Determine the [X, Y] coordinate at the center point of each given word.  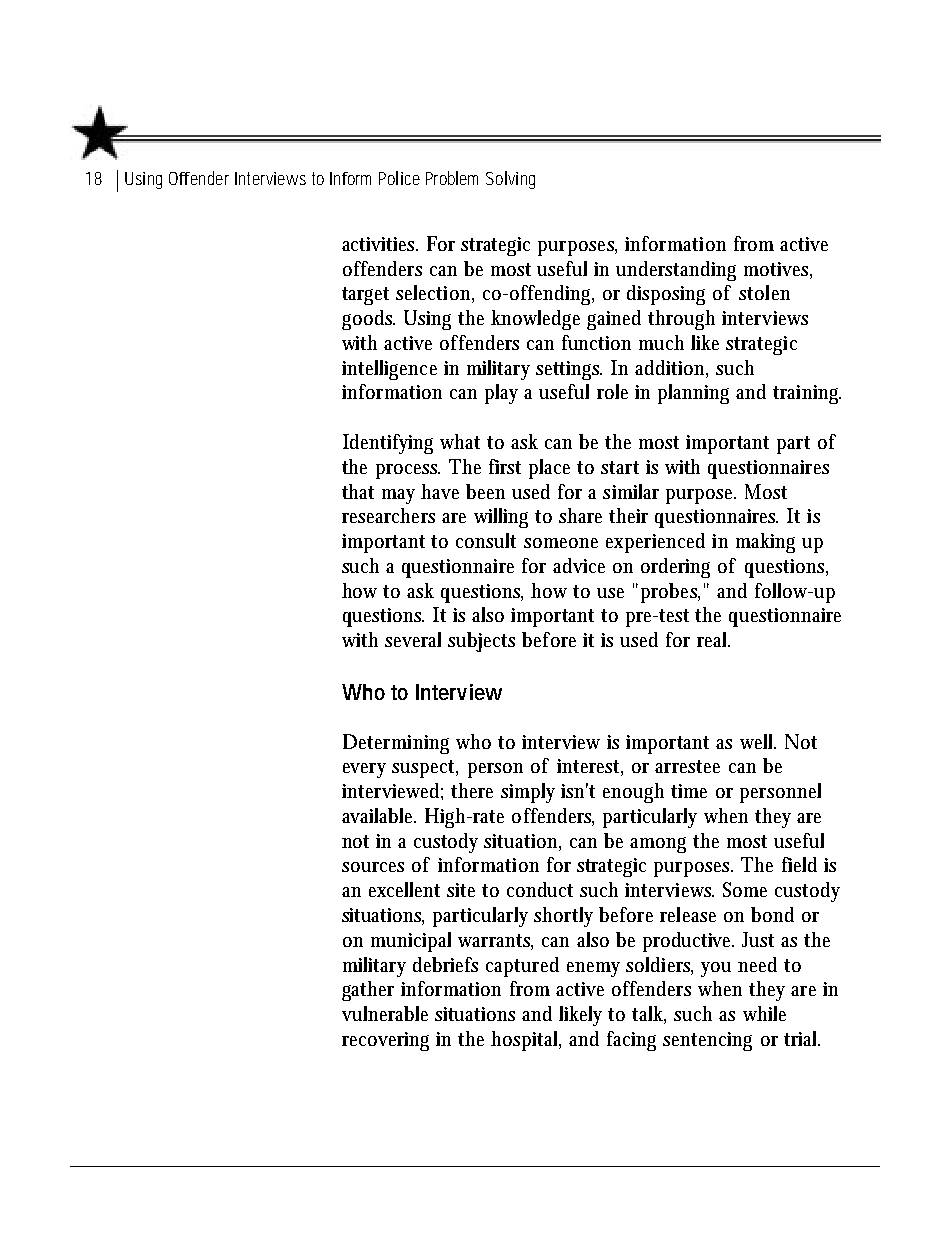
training [807, 394]
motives [778, 270]
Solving [510, 180]
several [413, 639]
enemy [593, 969]
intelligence [389, 370]
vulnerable [385, 1013]
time [689, 791]
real [713, 639]
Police [399, 178]
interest [590, 767]
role [612, 391]
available [379, 815]
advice [579, 565]
